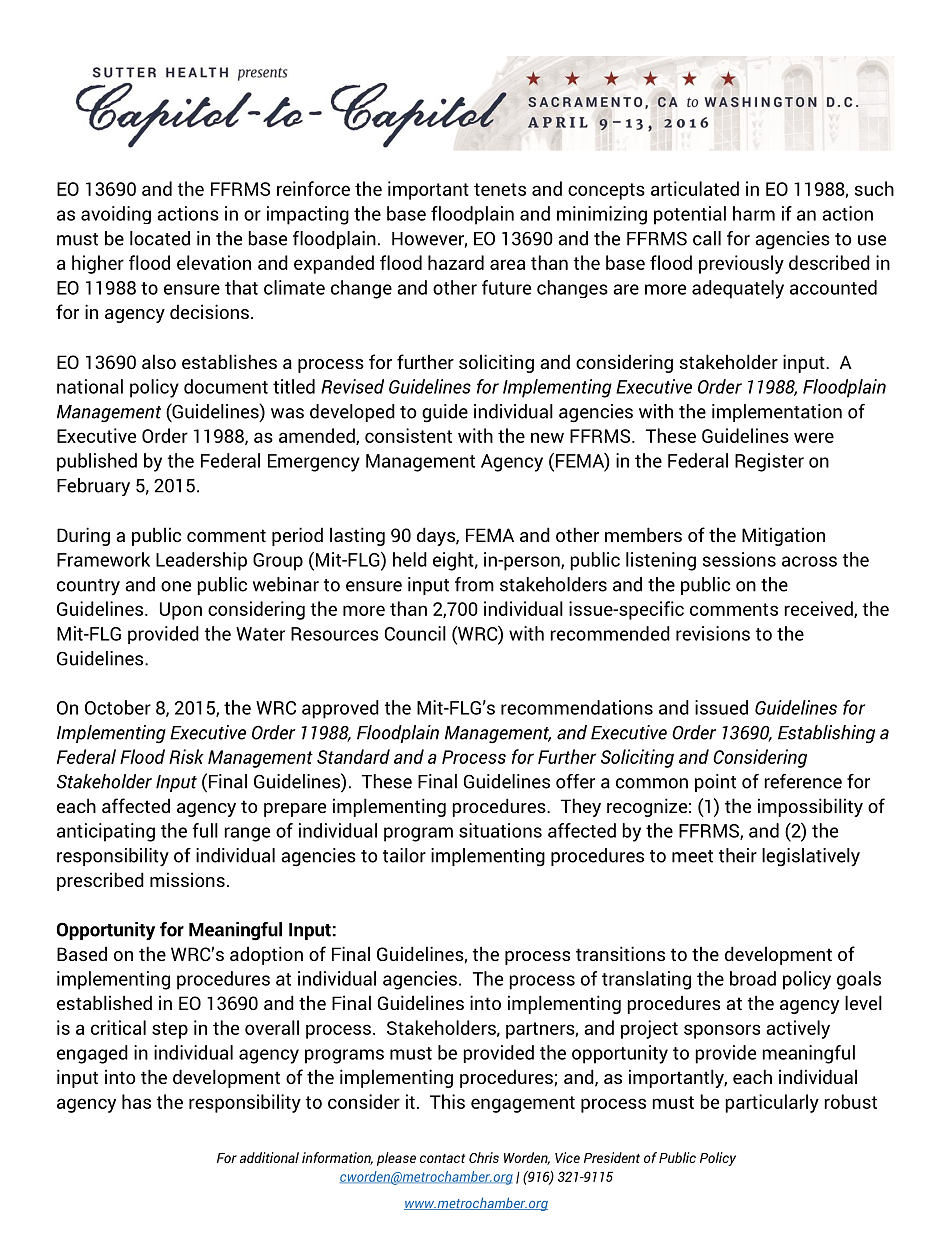 This screenshot has height=1233, width=952. What do you see at coordinates (754, 213) in the screenshot?
I see `harm` at bounding box center [754, 213].
